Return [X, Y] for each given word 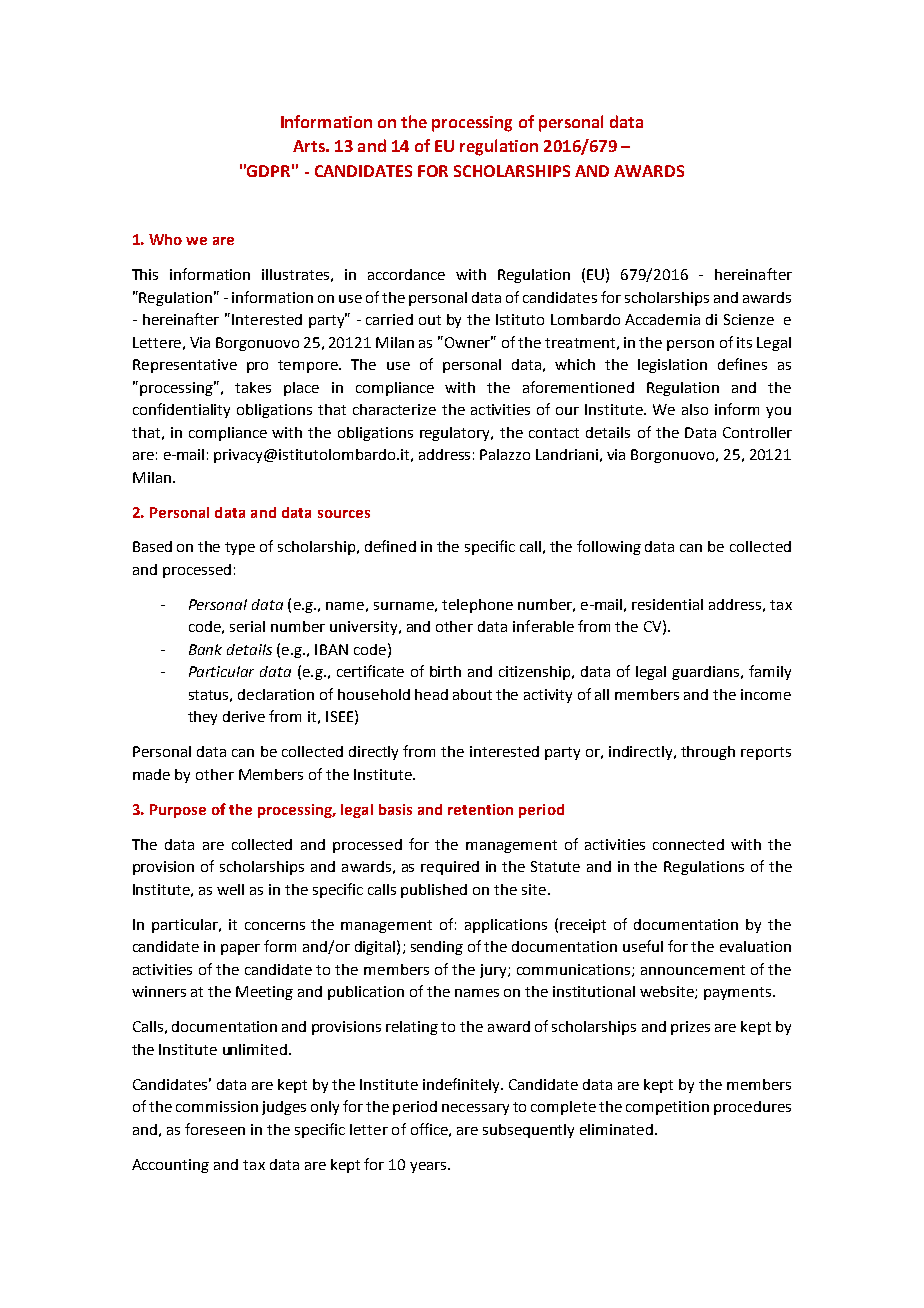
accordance [406, 274]
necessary [475, 1109]
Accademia [662, 319]
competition [667, 1108]
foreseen [215, 1129]
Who [165, 239]
